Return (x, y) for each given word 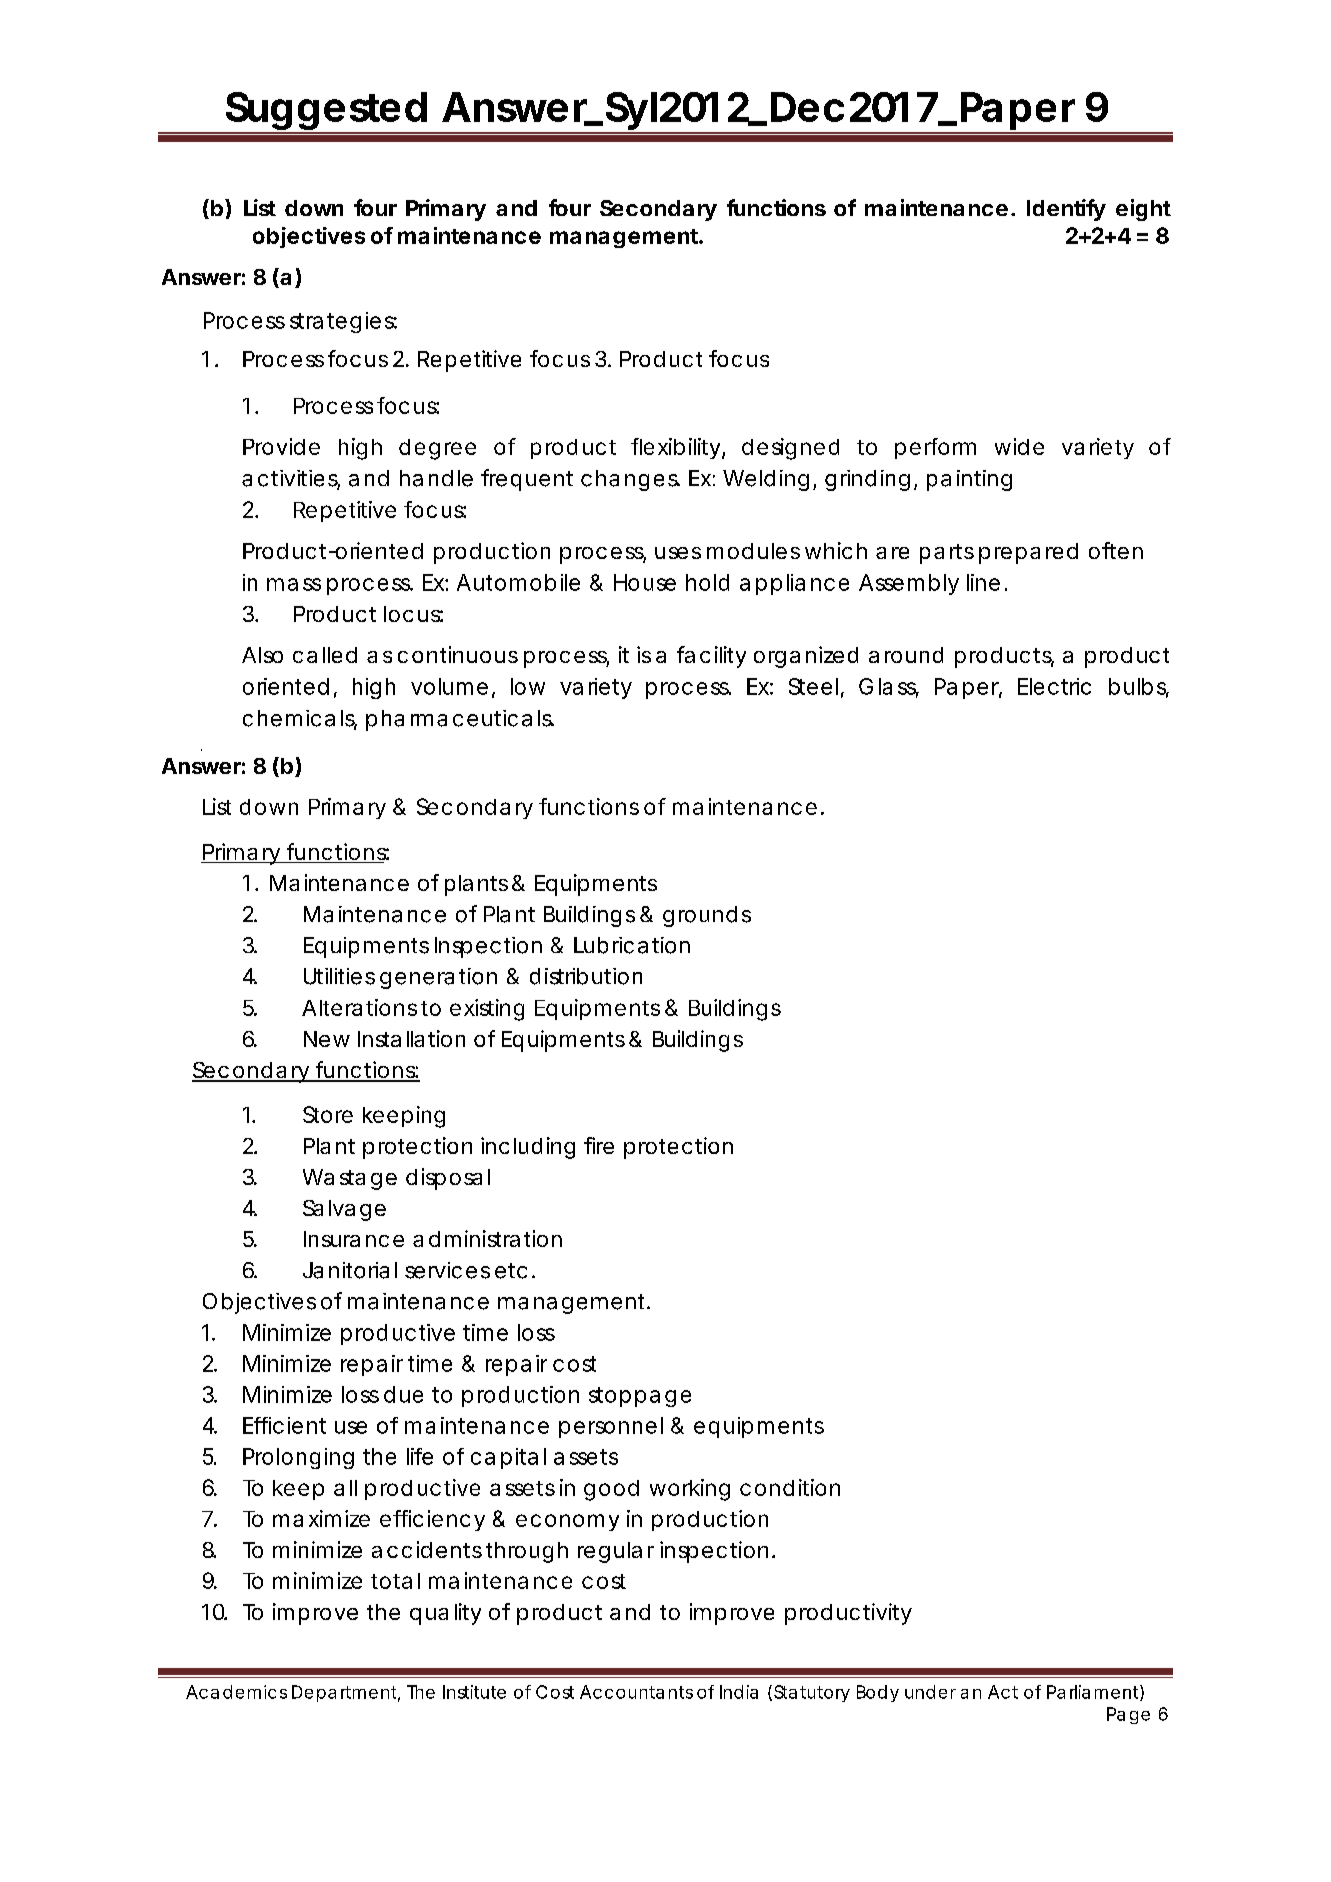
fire (599, 1145)
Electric (1054, 686)
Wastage (350, 1179)
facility (711, 657)
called (325, 655)
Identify (1066, 210)
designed (790, 449)
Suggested (327, 112)
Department (346, 1693)
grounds (707, 916)
